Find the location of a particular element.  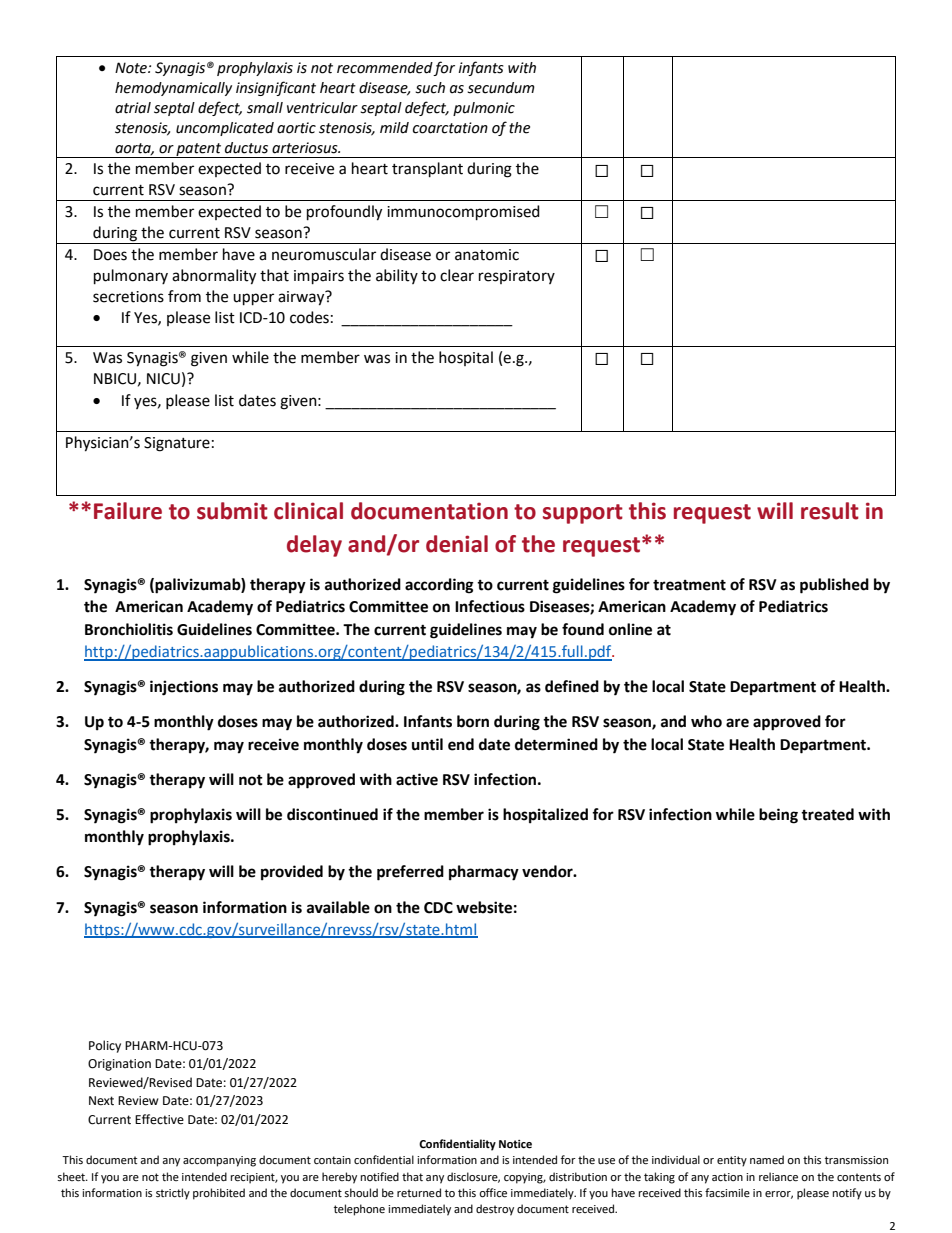

result is located at coordinates (830, 511).
